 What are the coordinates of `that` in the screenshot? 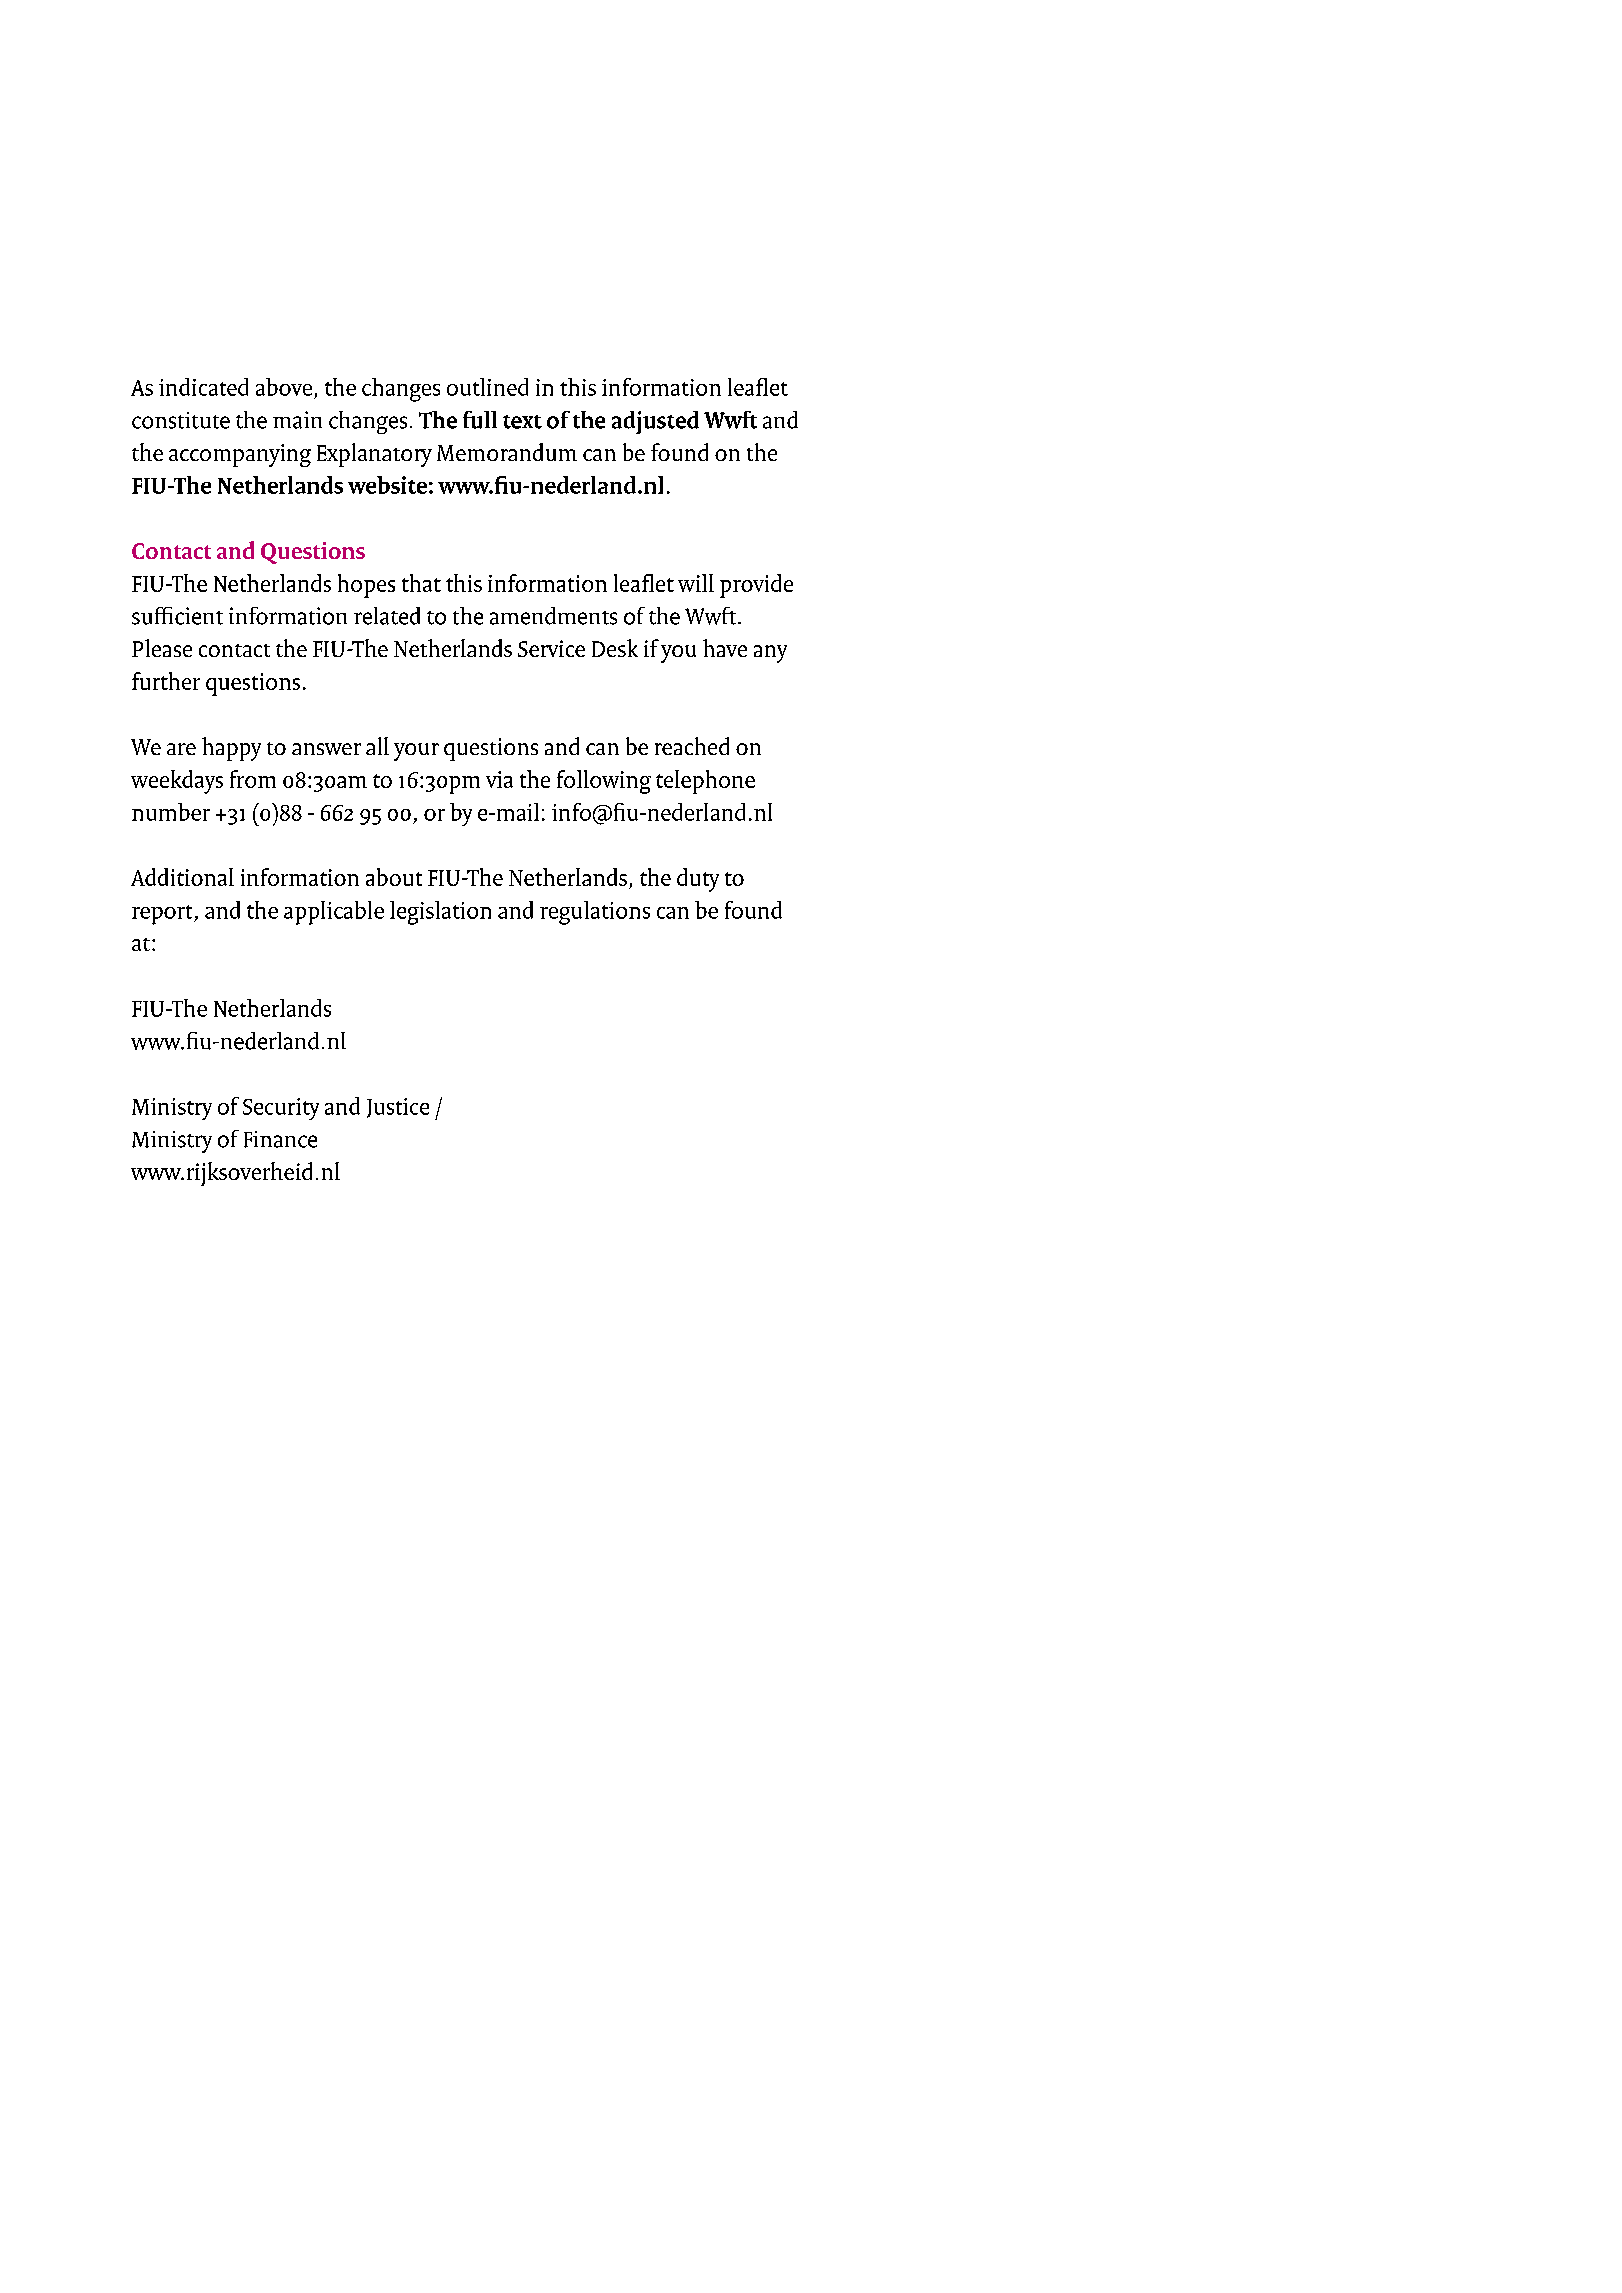 It's located at (421, 583).
